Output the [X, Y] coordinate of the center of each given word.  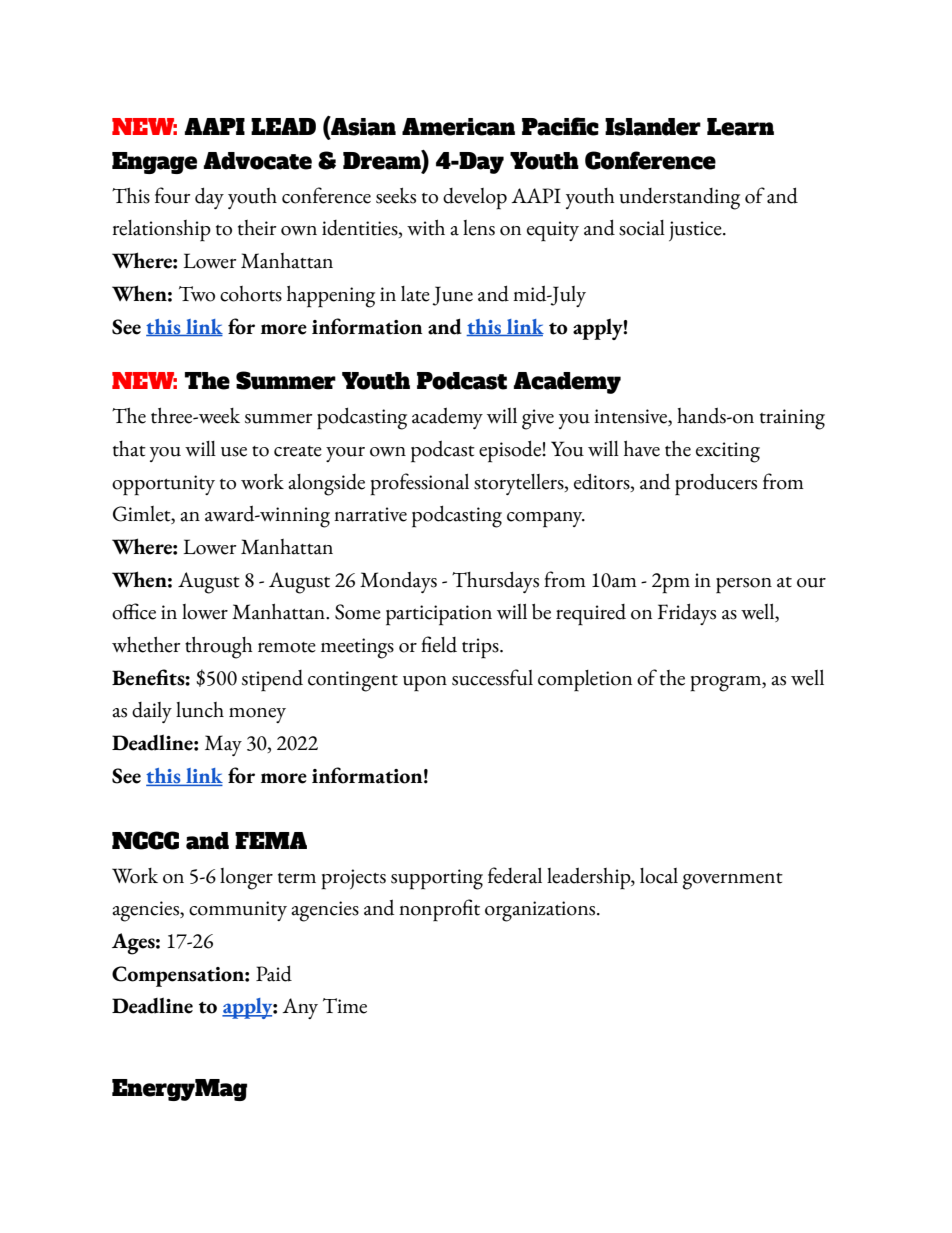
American [458, 127]
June [452, 296]
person [744, 586]
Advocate [257, 161]
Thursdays [495, 582]
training [792, 419]
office [134, 611]
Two [197, 294]
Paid [274, 973]
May [223, 745]
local [659, 876]
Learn [740, 127]
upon [425, 684]
